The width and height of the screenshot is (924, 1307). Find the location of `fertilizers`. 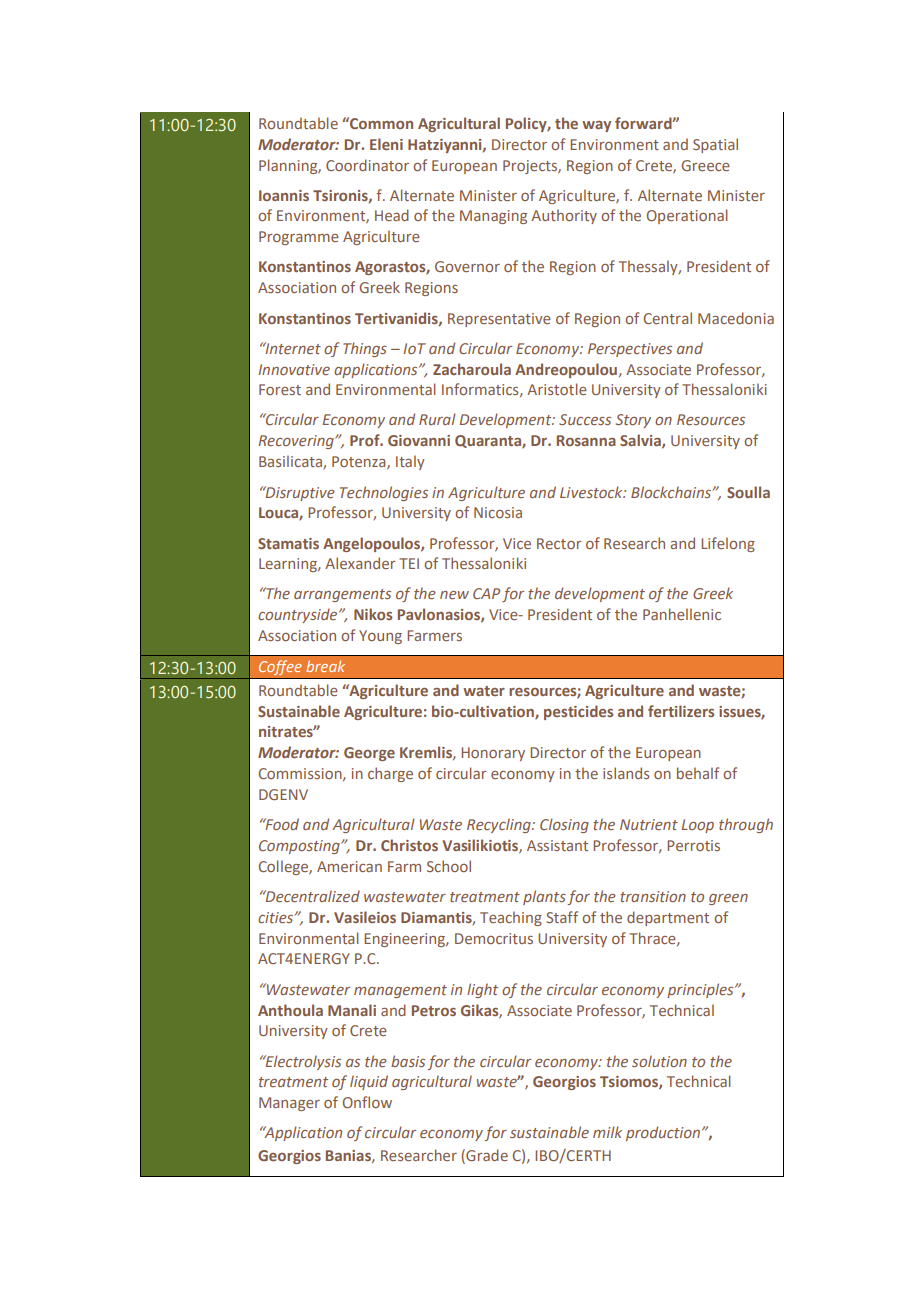

fertilizers is located at coordinates (681, 711).
